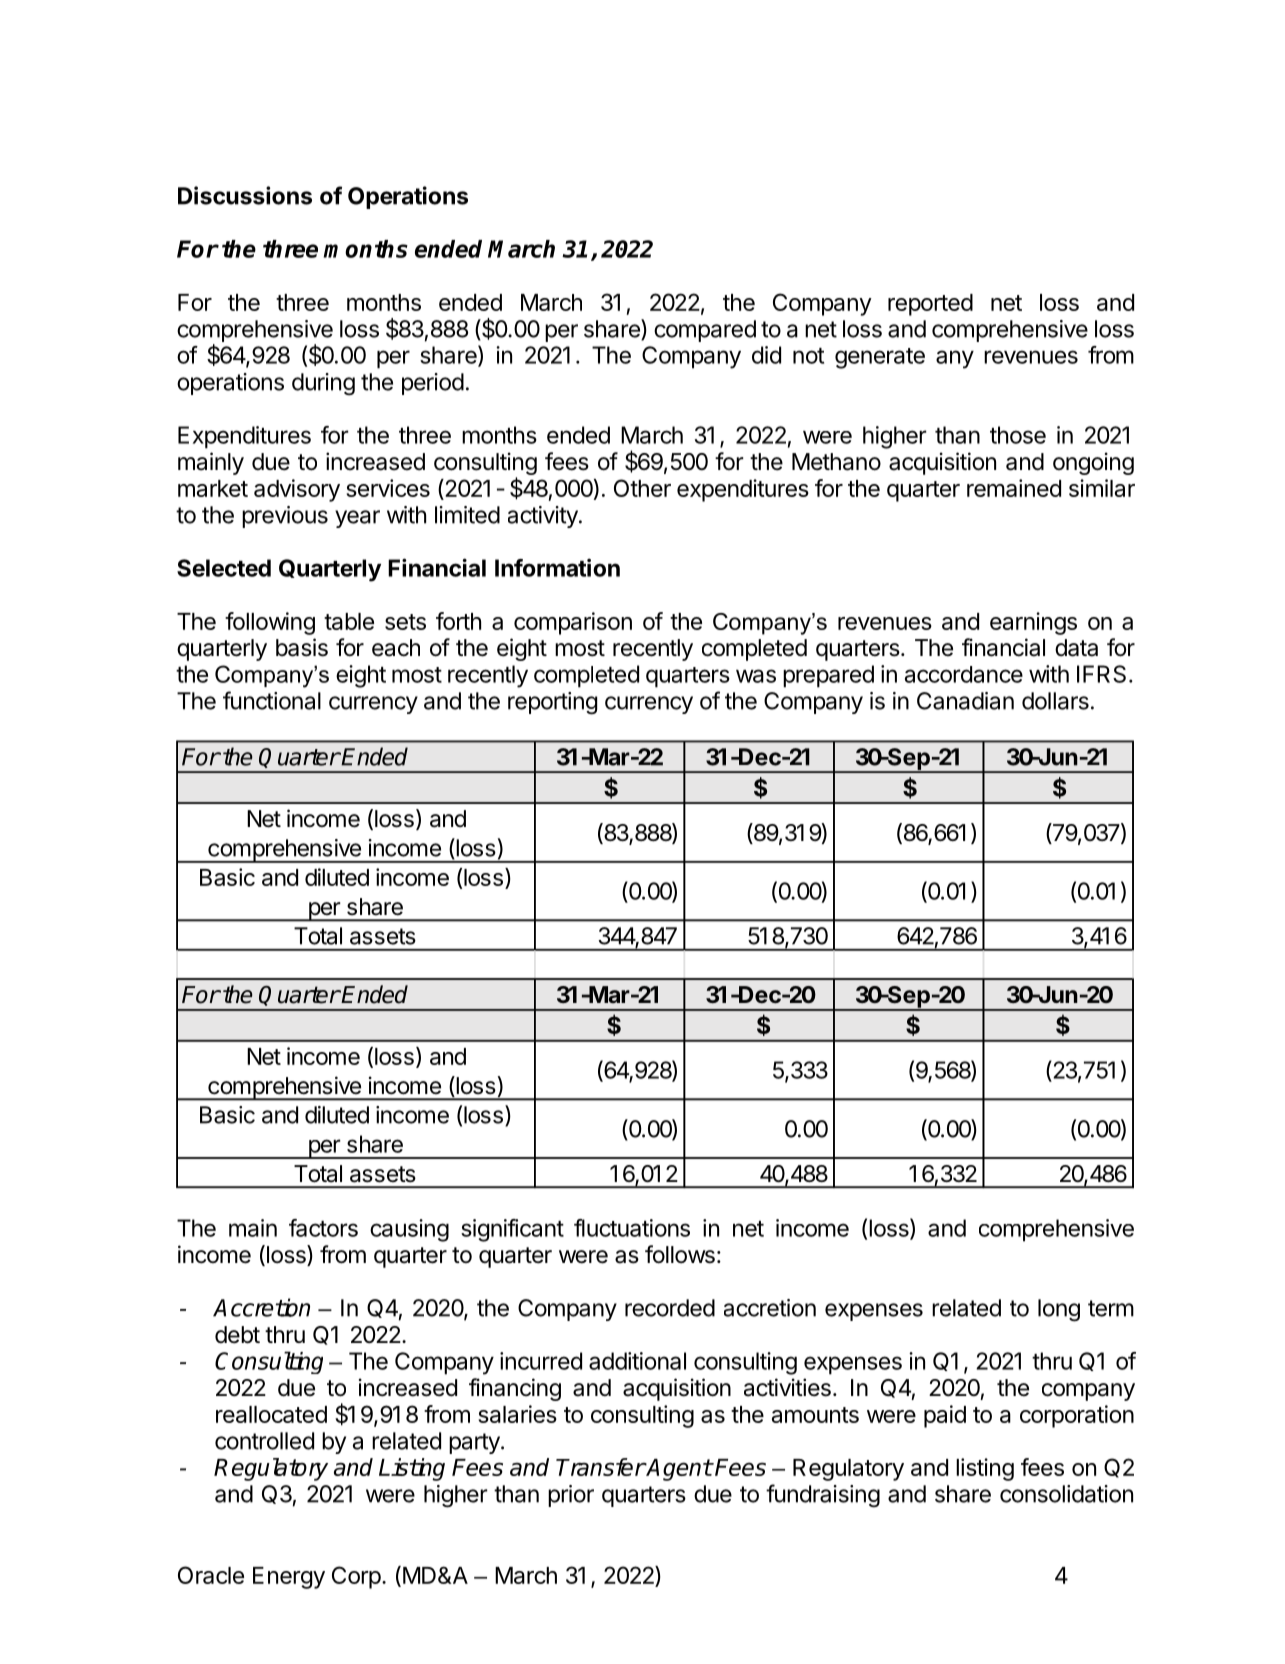 This page has width=1285, height=1664. I want to click on long, so click(1059, 1310).
